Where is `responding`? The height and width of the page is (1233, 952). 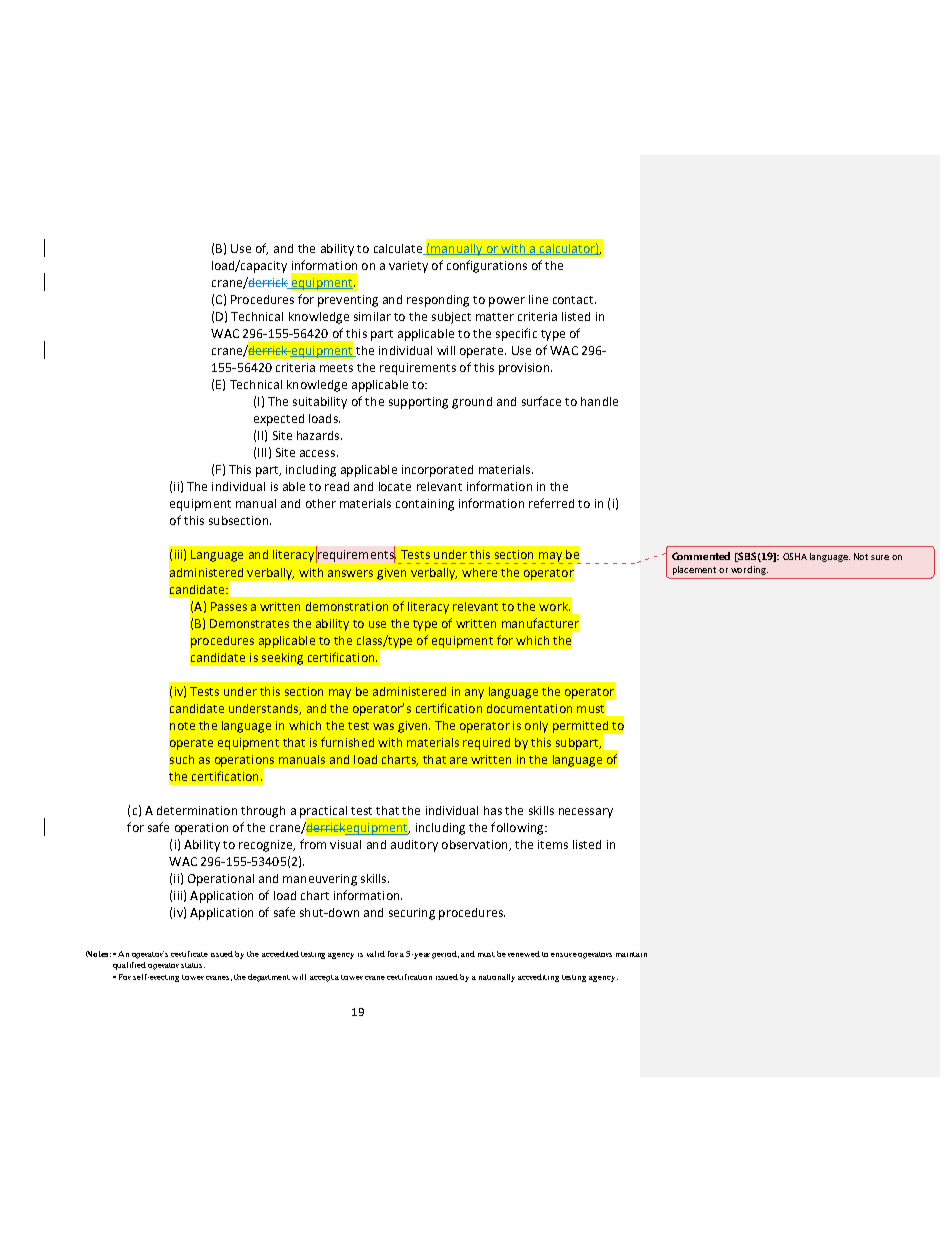 responding is located at coordinates (438, 301).
